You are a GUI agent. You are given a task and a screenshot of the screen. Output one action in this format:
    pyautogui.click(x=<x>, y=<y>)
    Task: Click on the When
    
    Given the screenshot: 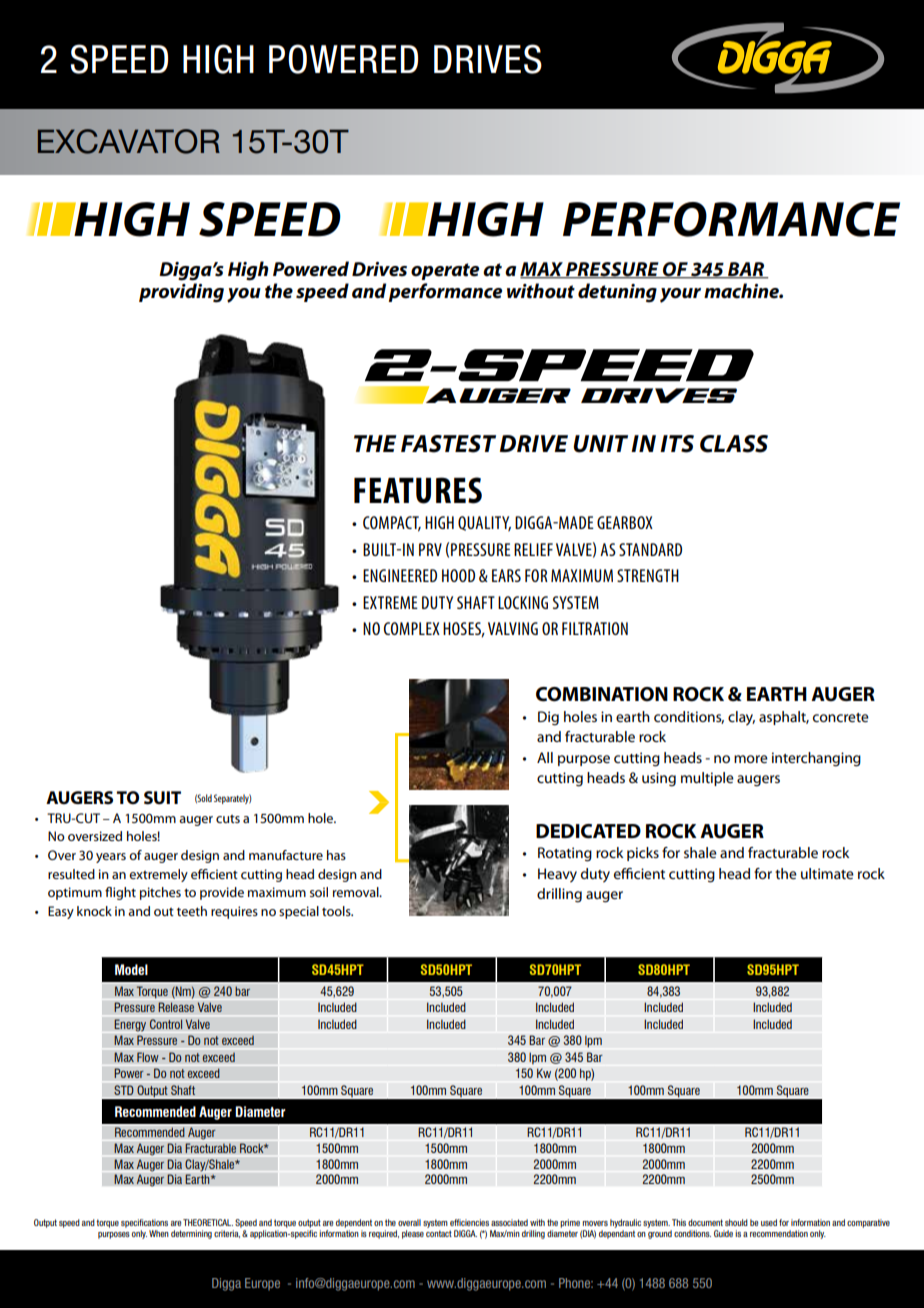 What is the action you would take?
    pyautogui.click(x=159, y=1233)
